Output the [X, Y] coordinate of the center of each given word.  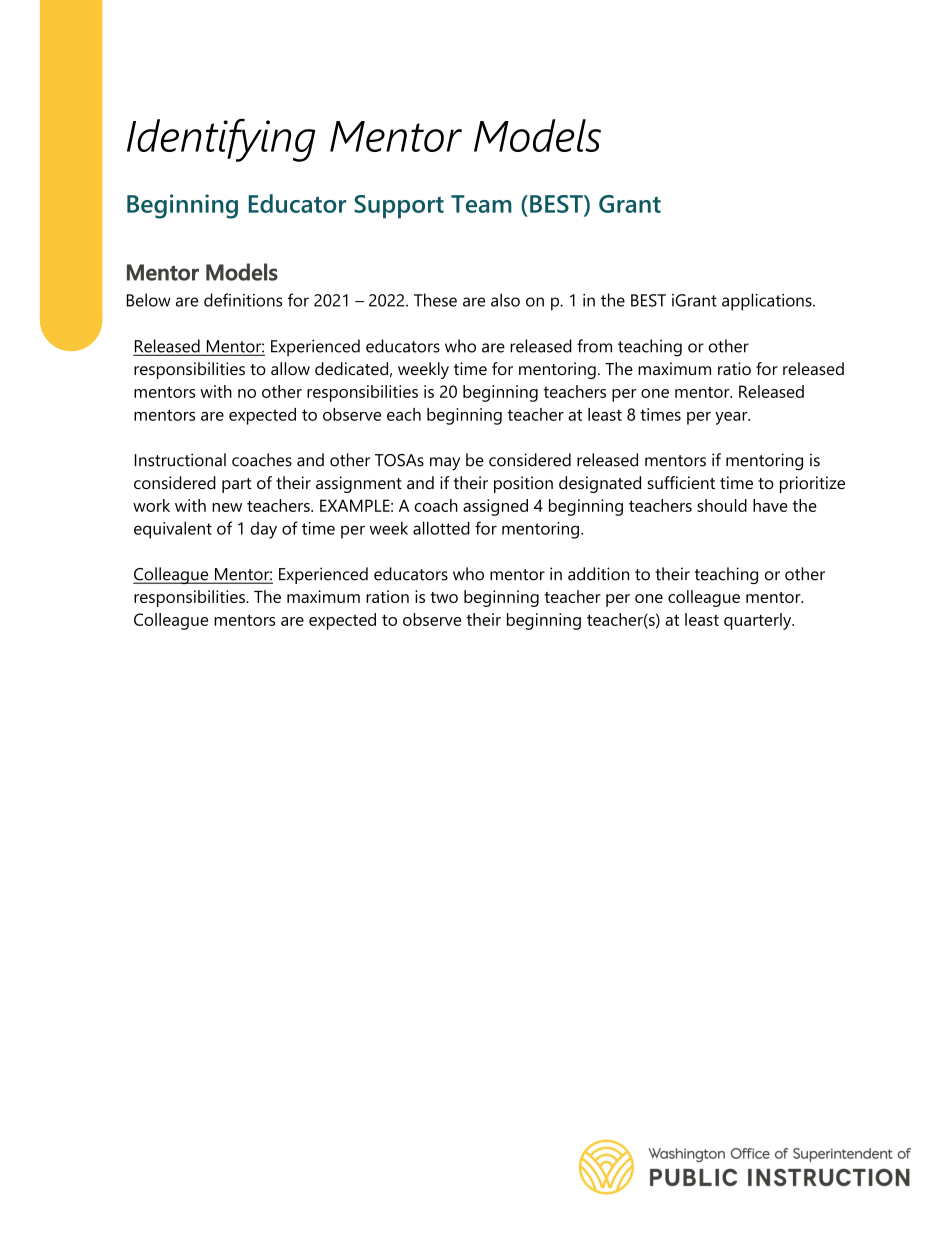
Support [399, 207]
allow [290, 368]
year [732, 418]
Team [481, 204]
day [264, 530]
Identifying [221, 140]
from [594, 346]
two [444, 597]
